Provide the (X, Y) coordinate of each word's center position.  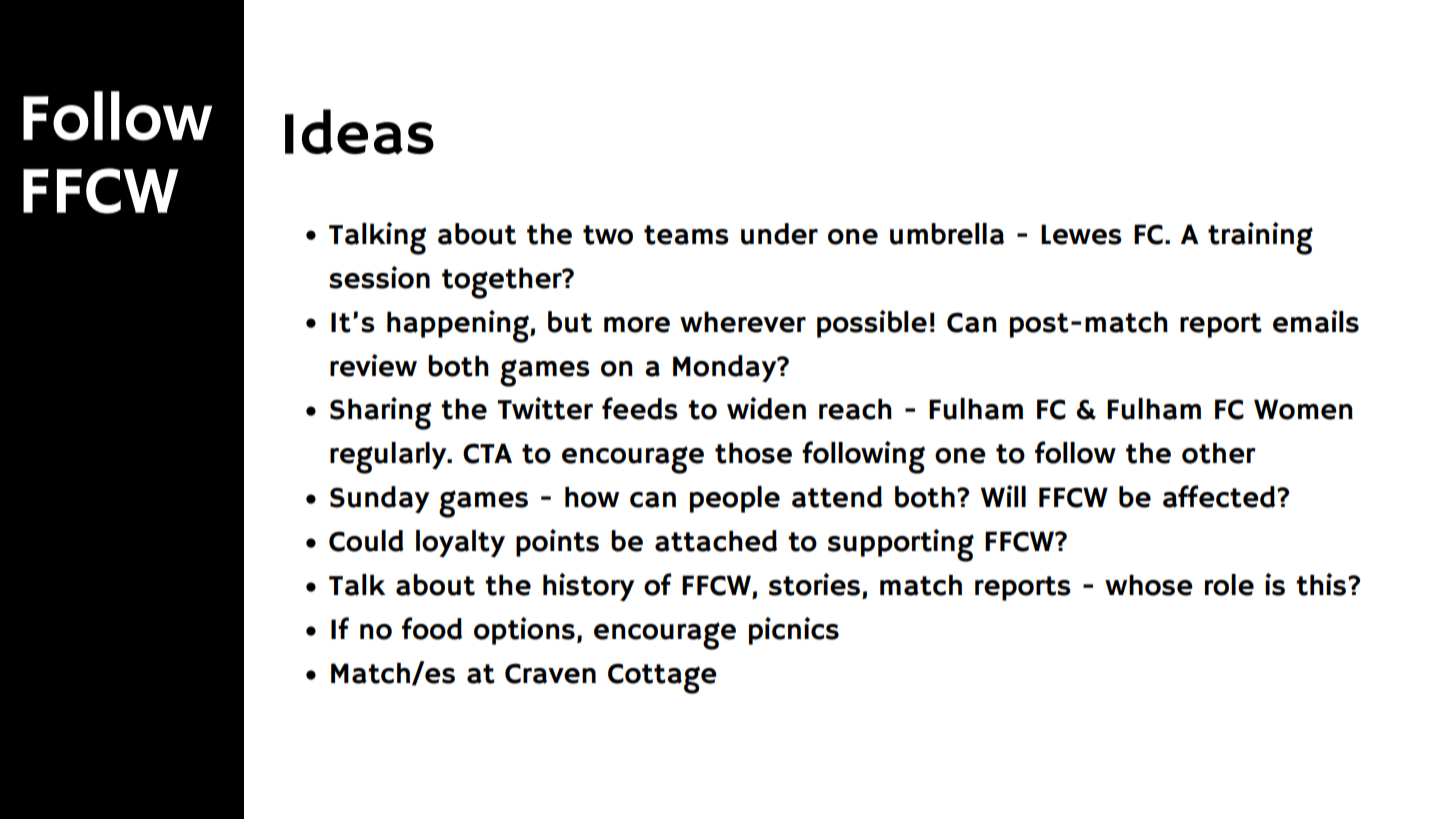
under (779, 234)
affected (1220, 496)
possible (872, 324)
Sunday (380, 500)
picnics (794, 631)
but (570, 322)
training (1260, 238)
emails (1316, 321)
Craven (550, 673)
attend (837, 497)
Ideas (359, 132)
